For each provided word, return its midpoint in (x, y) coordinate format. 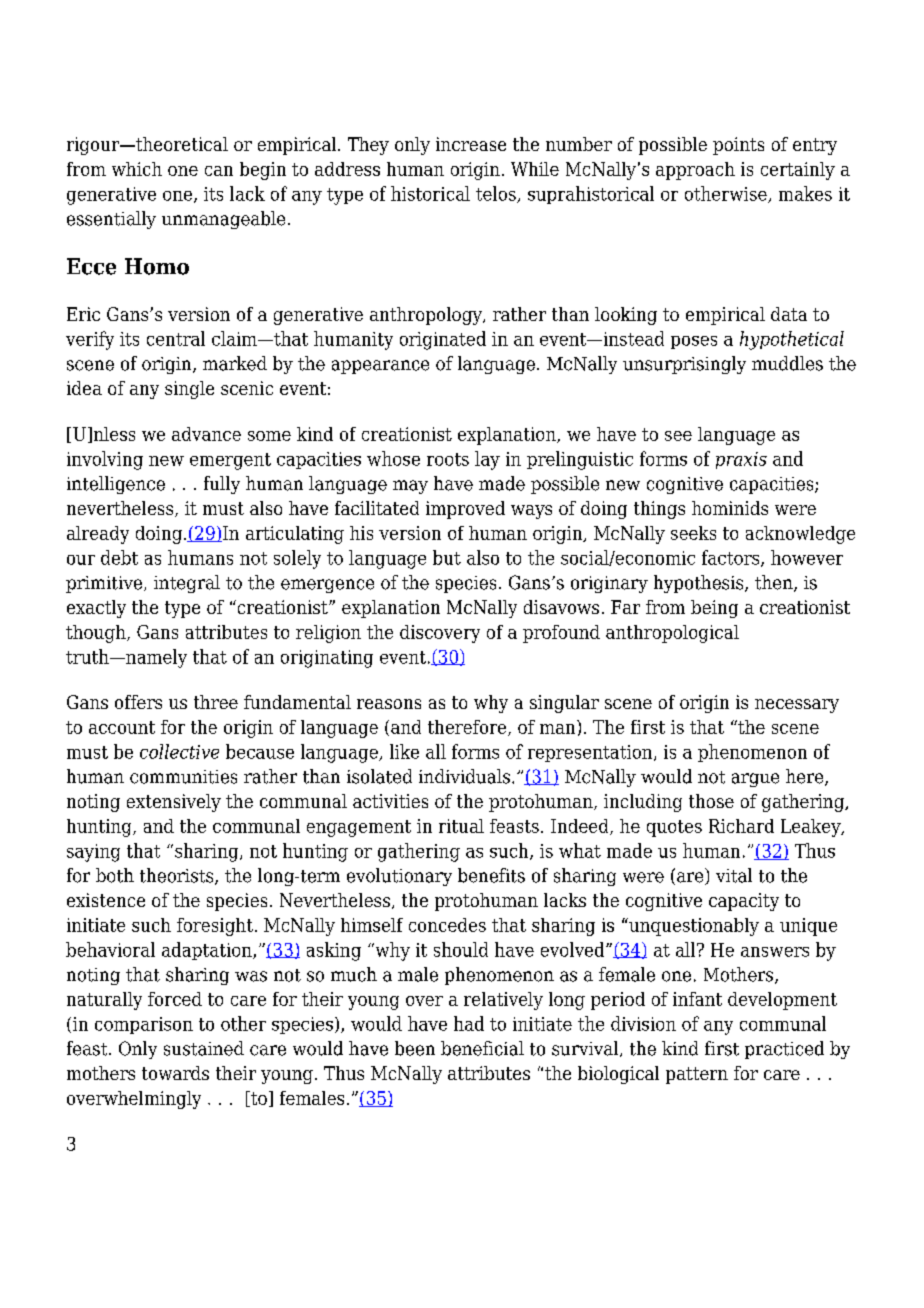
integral (187, 584)
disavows (561, 607)
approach (695, 171)
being (714, 609)
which (137, 169)
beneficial (482, 1048)
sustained (204, 1048)
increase (471, 144)
